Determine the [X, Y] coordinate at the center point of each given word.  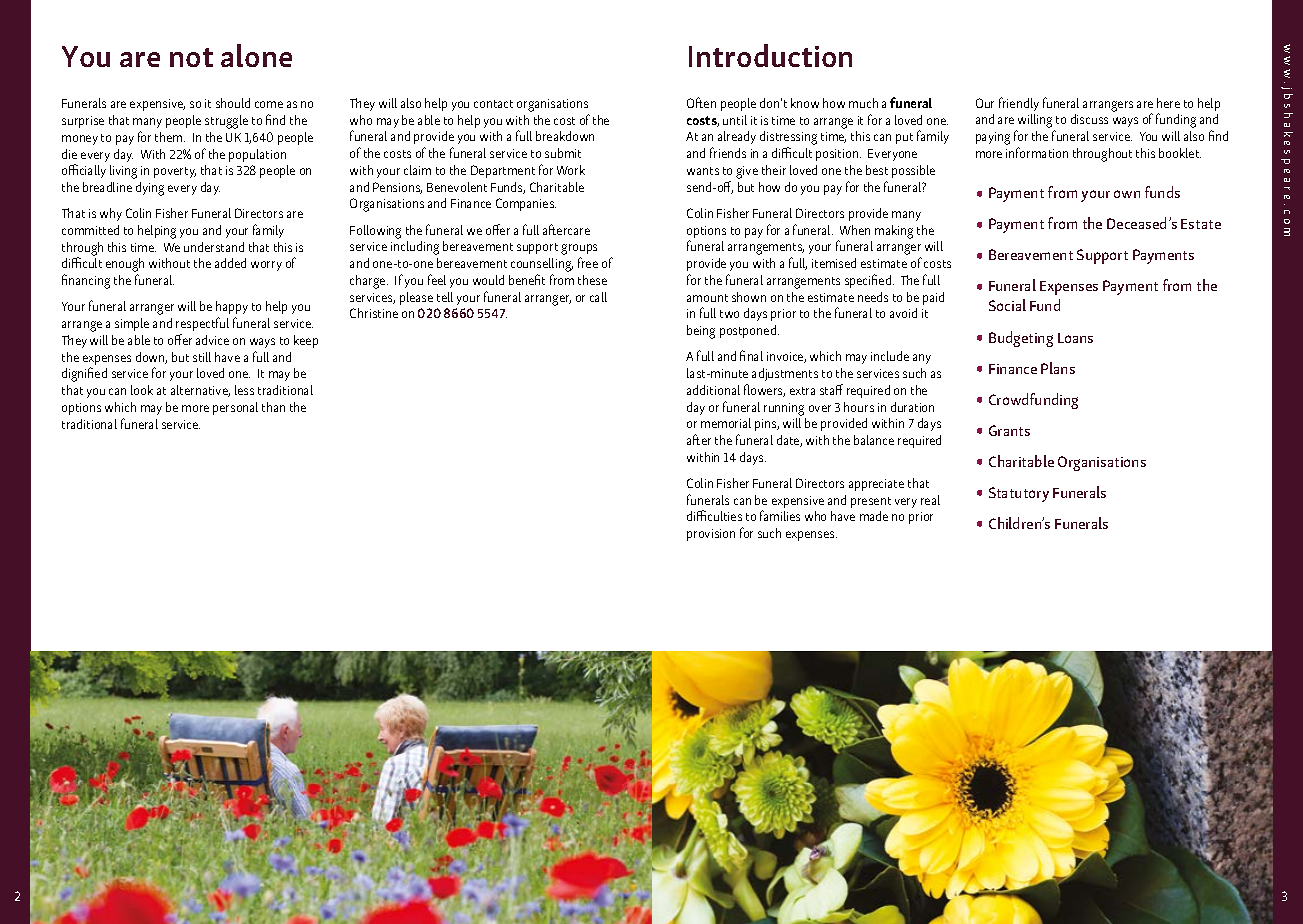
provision [711, 535]
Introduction [770, 55]
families [780, 515]
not [191, 57]
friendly [1019, 104]
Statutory [1019, 494]
